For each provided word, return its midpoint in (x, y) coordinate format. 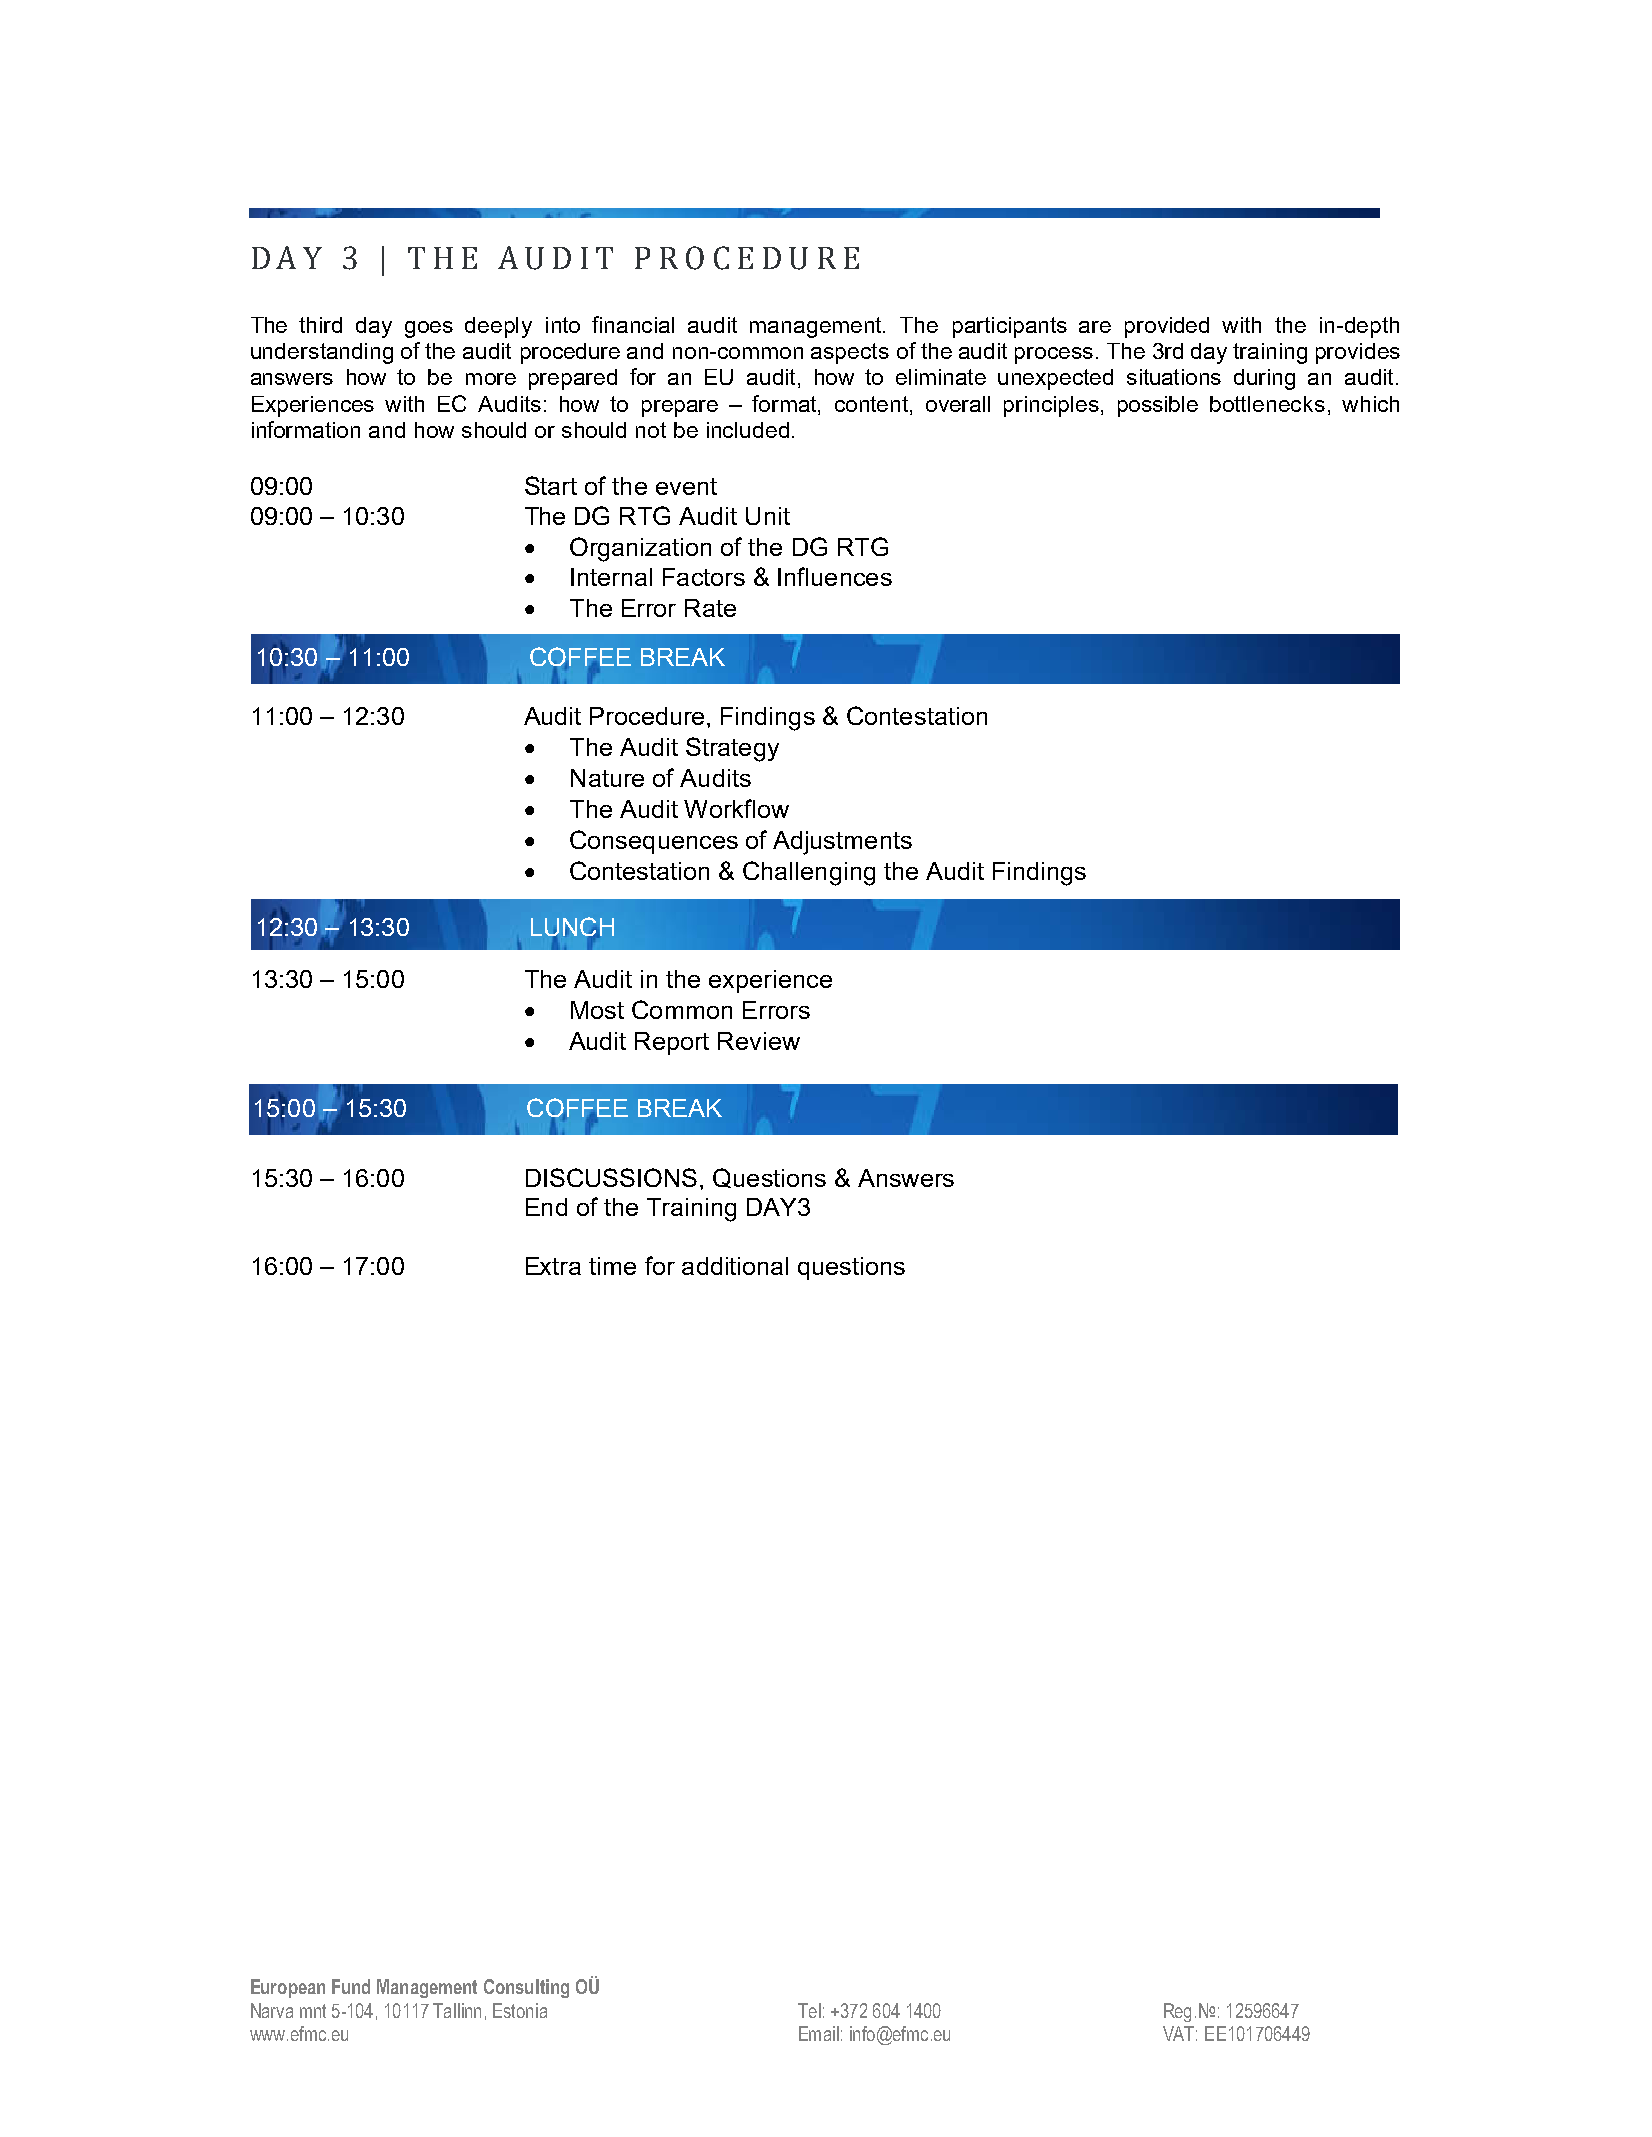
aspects (850, 353)
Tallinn (457, 2010)
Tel (809, 2010)
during (1264, 379)
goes (429, 329)
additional (735, 1266)
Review (759, 1041)
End (546, 1207)
